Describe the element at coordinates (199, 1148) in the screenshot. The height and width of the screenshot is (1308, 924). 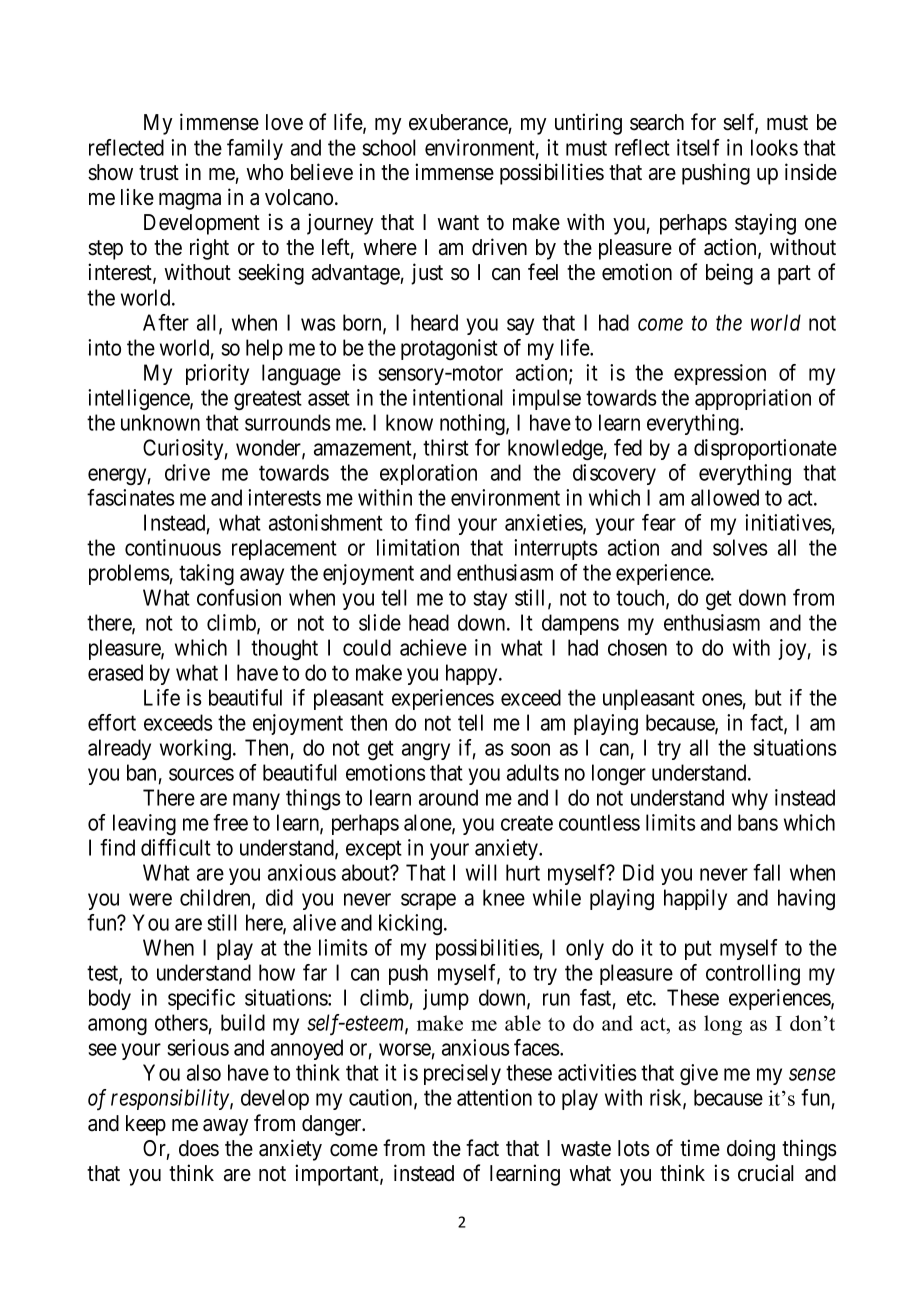
I see `does` at that location.
